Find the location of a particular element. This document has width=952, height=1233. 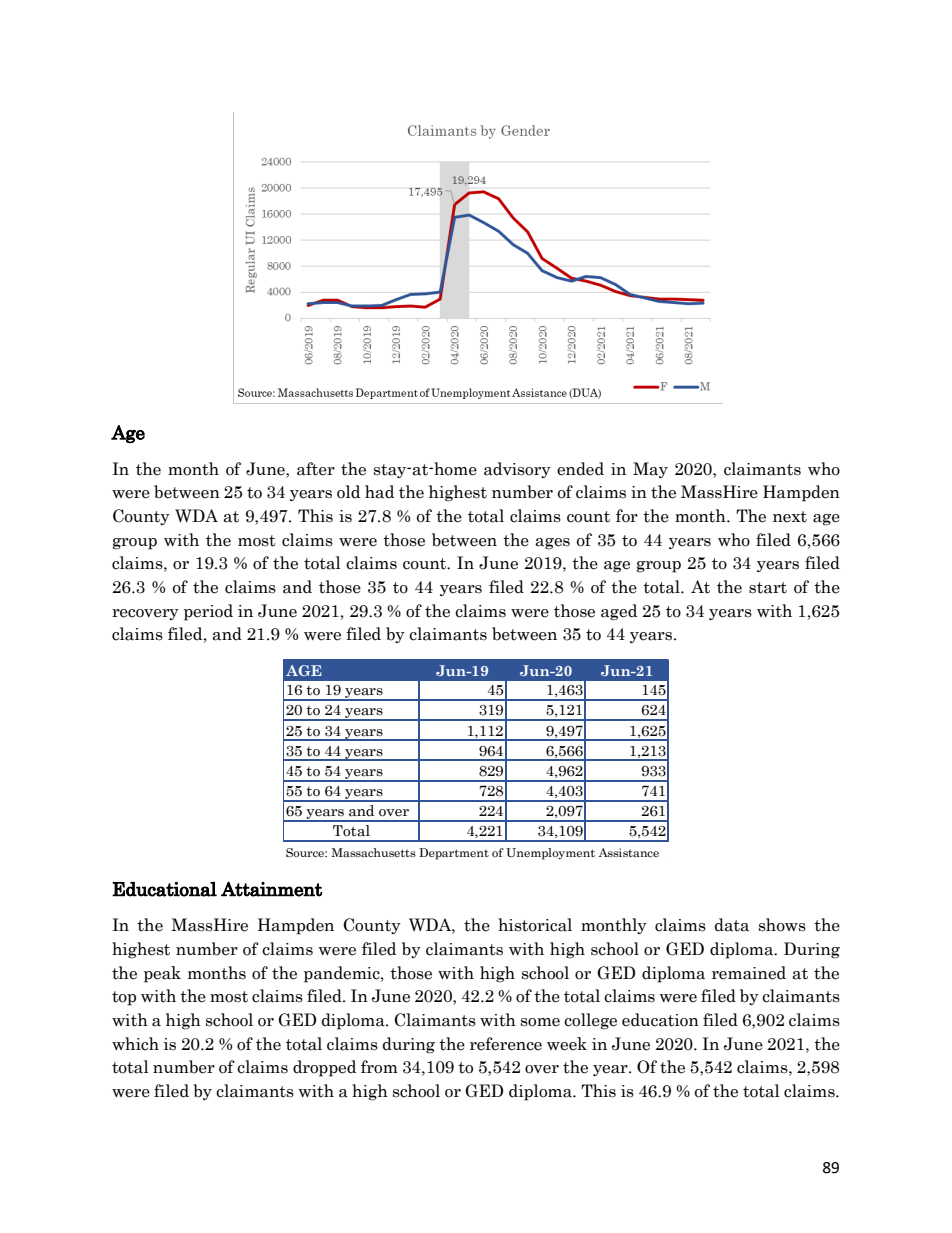

Assistance is located at coordinates (628, 852).
